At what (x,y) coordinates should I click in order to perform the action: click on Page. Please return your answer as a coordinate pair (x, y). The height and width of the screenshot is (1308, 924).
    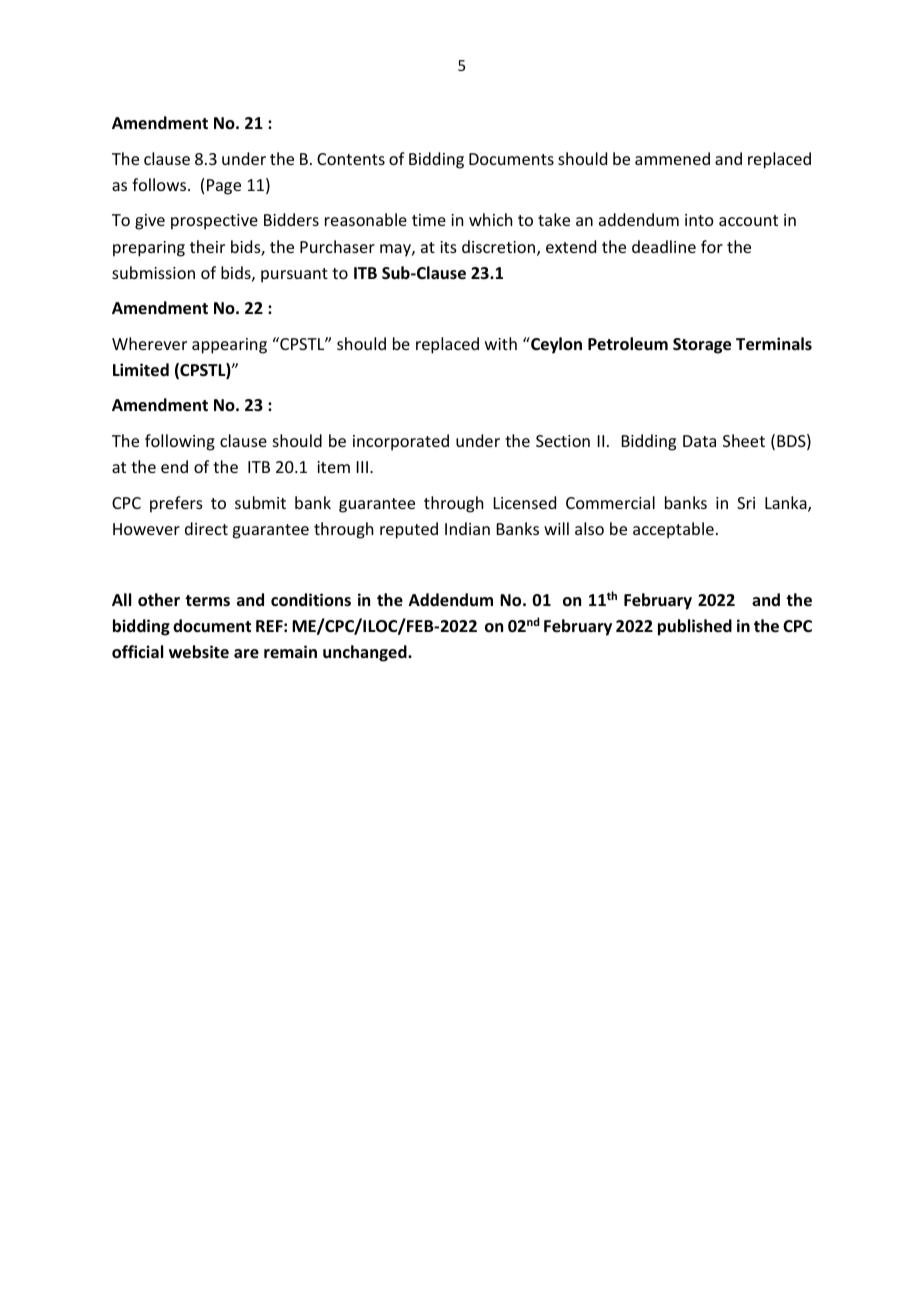
    Looking at the image, I should click on (224, 187).
